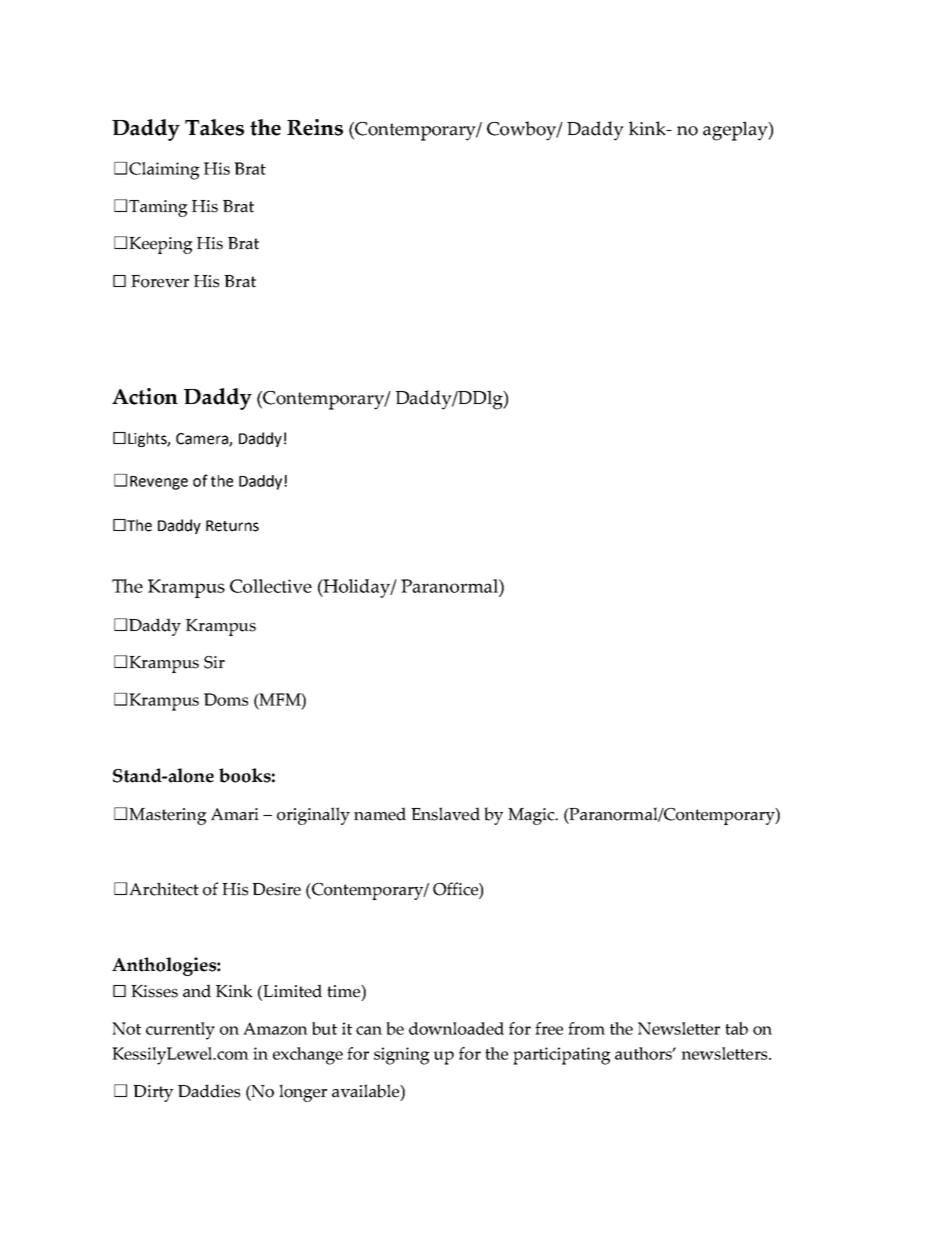 The width and height of the image is (952, 1233). Describe the element at coordinates (226, 699) in the image. I see `Doms` at that location.
